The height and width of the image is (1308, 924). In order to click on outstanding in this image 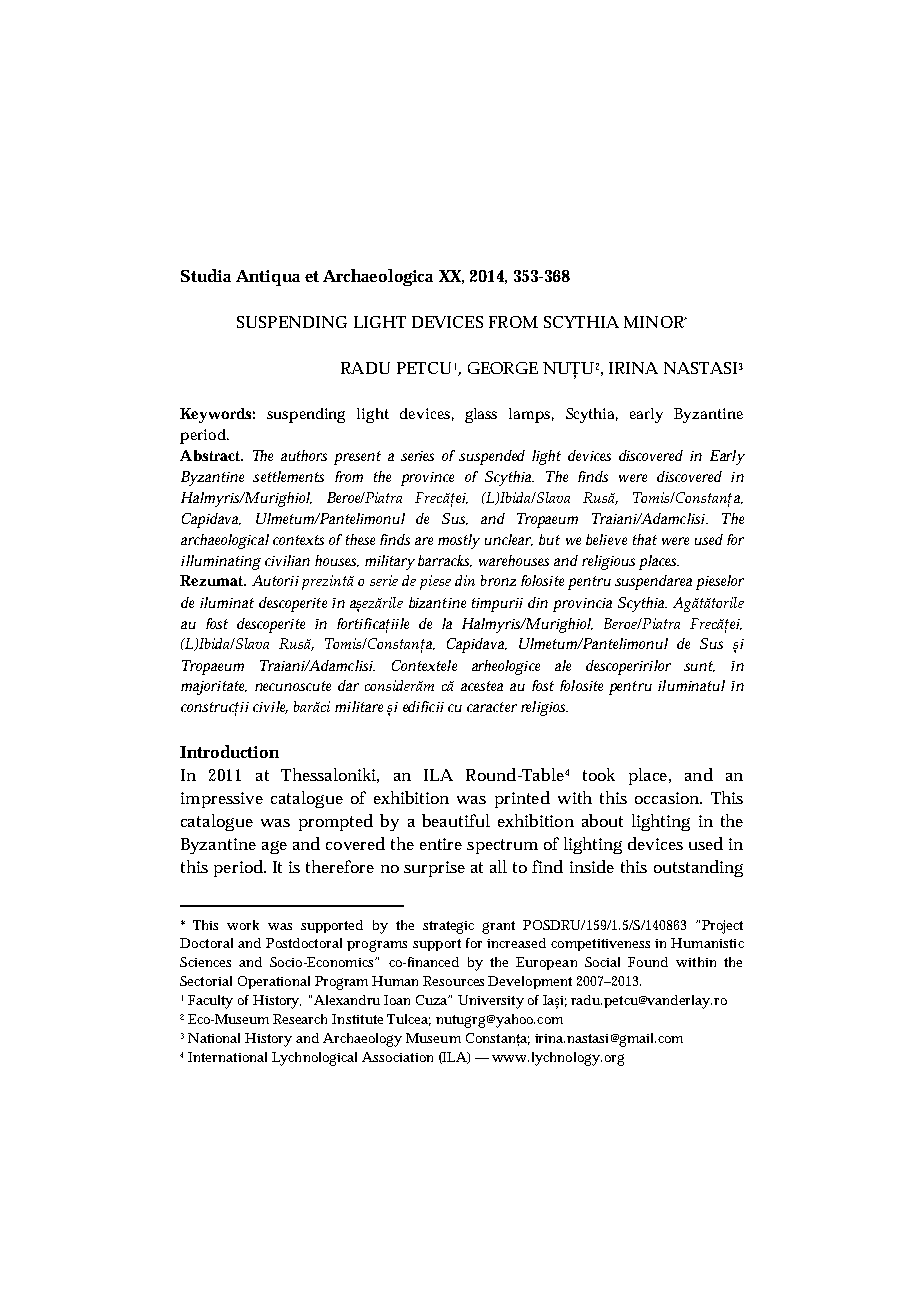, I will do `click(698, 868)`.
